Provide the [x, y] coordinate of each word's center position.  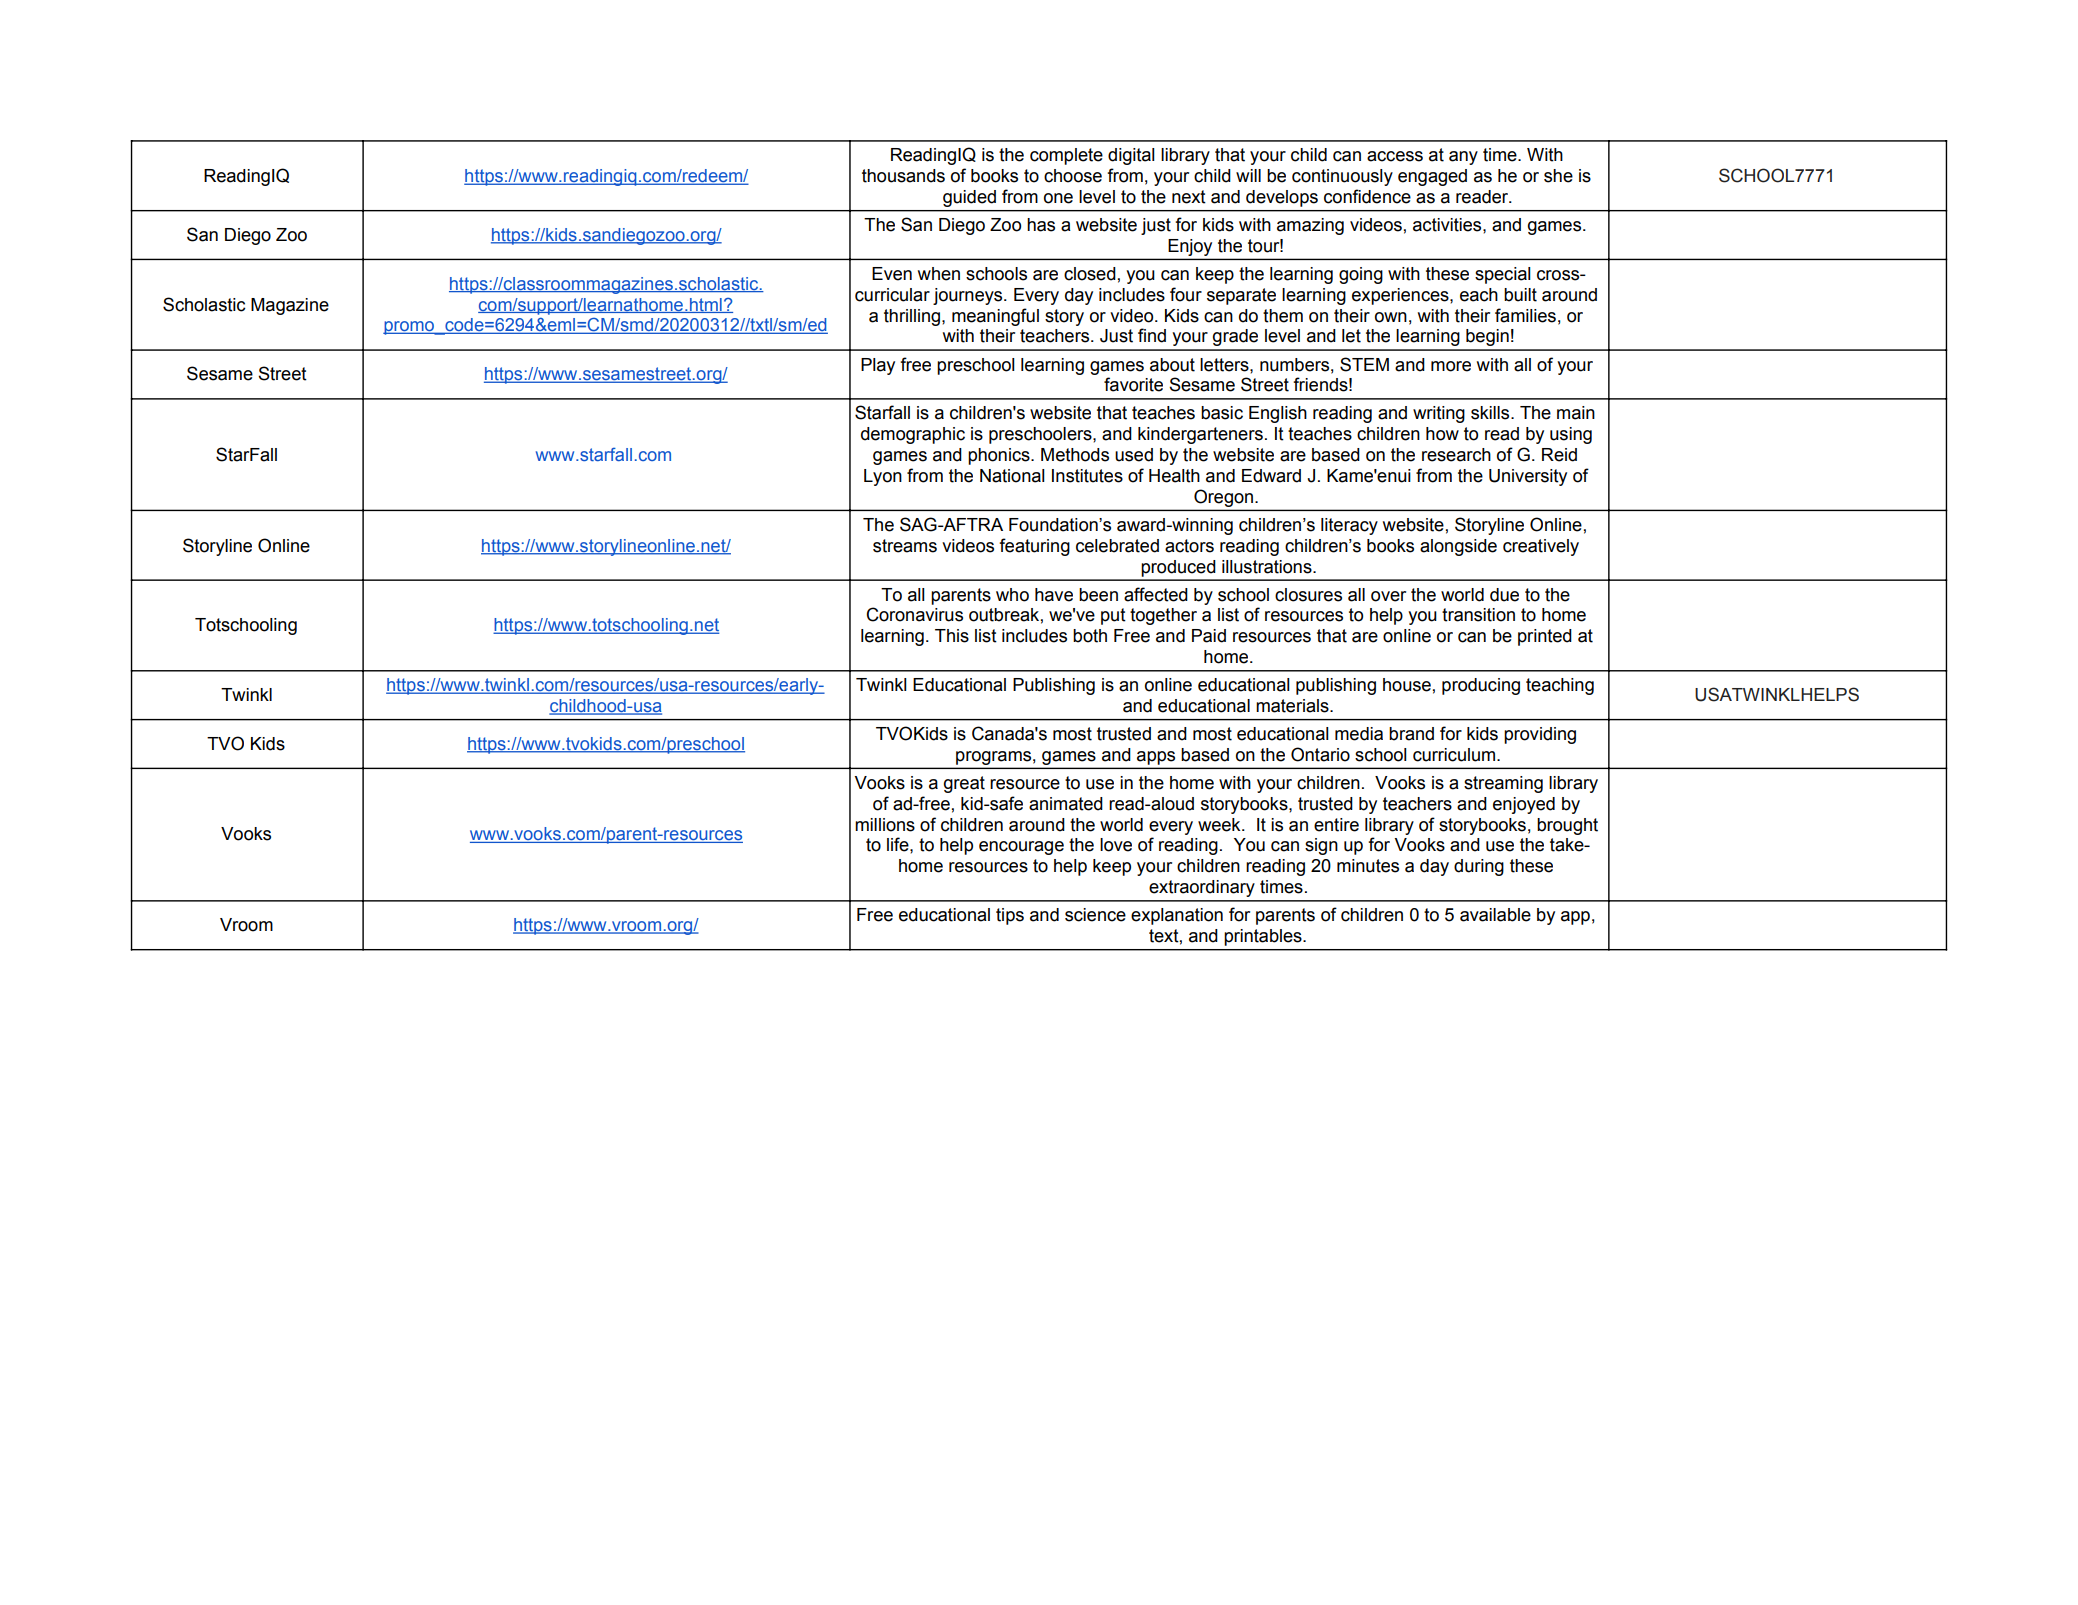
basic [1222, 413]
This [952, 636]
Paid [1209, 636]
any [1463, 158]
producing [1481, 686]
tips [1010, 916]
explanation [1177, 916]
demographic [913, 435]
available [1495, 915]
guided [969, 198]
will [1248, 175]
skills [1491, 413]
